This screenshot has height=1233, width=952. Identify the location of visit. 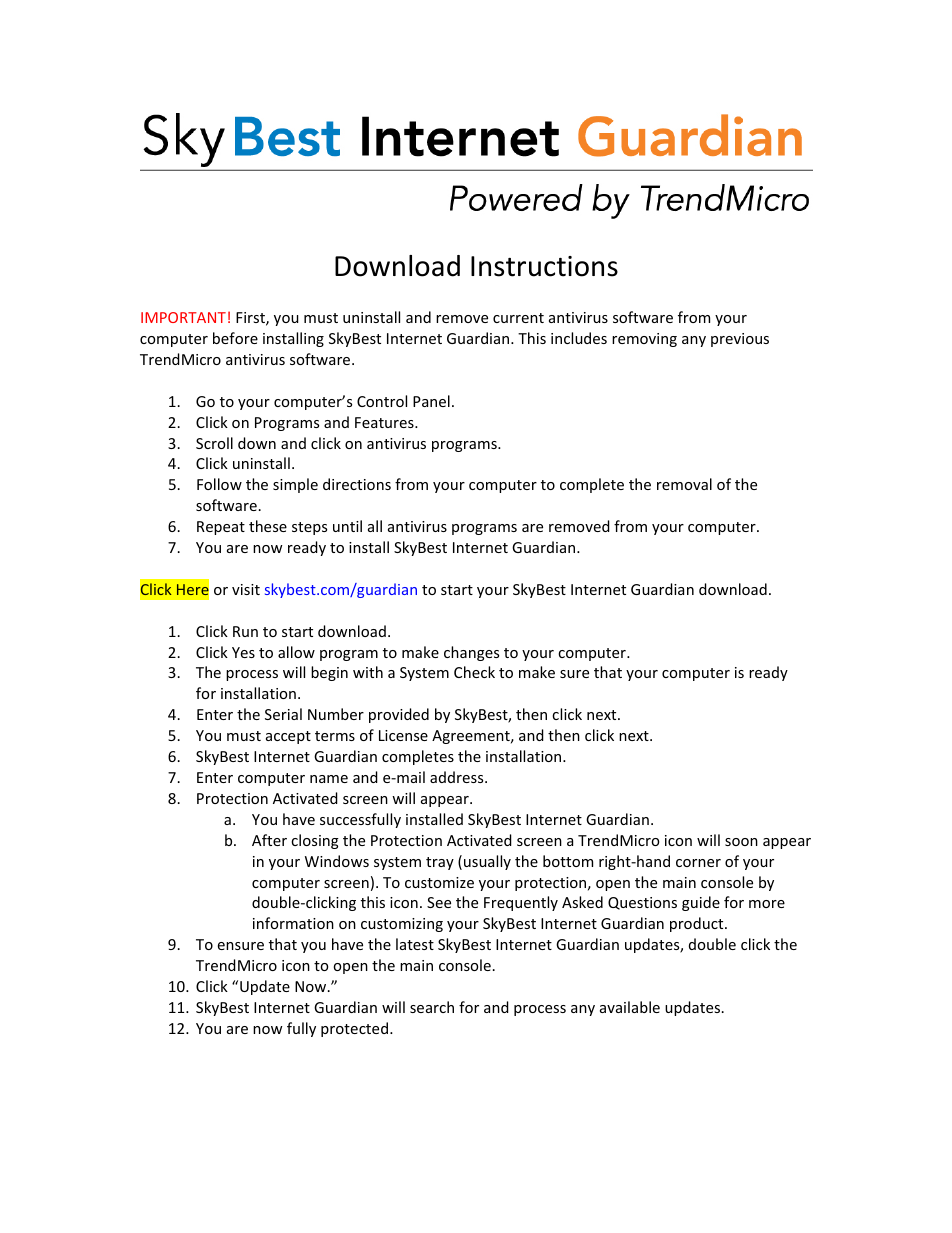
(246, 589).
